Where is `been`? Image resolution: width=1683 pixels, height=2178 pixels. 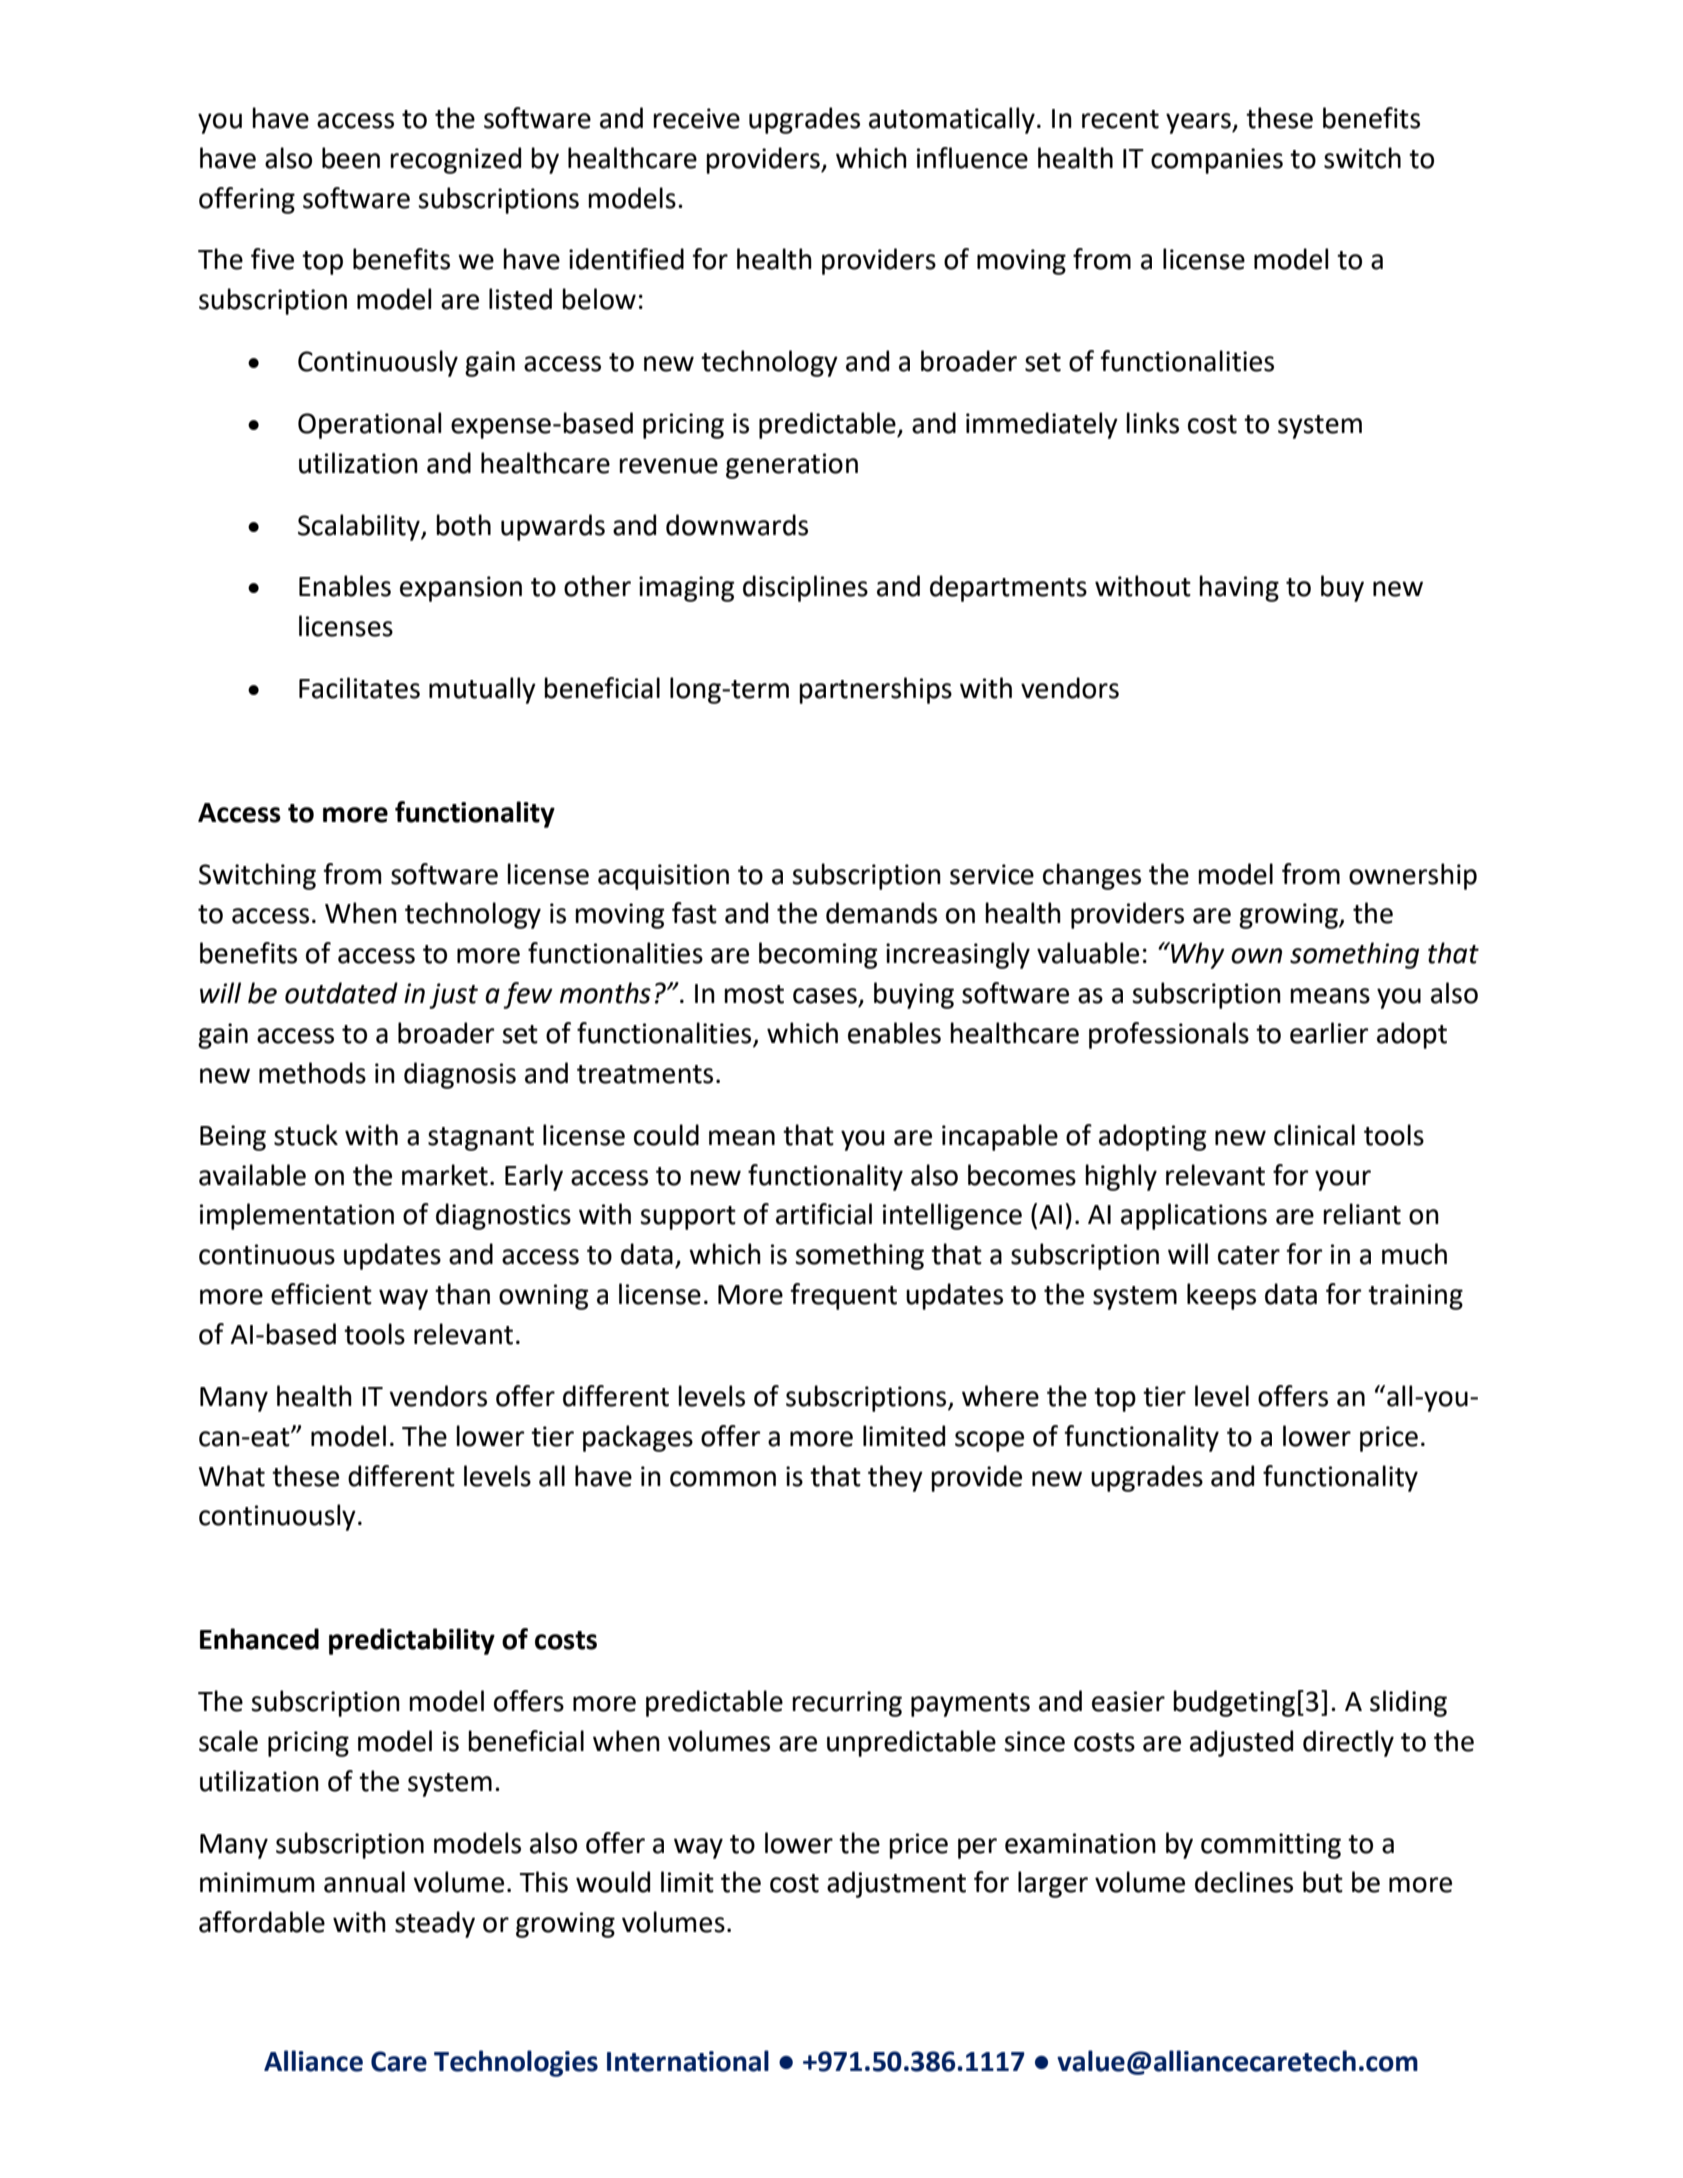
been is located at coordinates (351, 158).
